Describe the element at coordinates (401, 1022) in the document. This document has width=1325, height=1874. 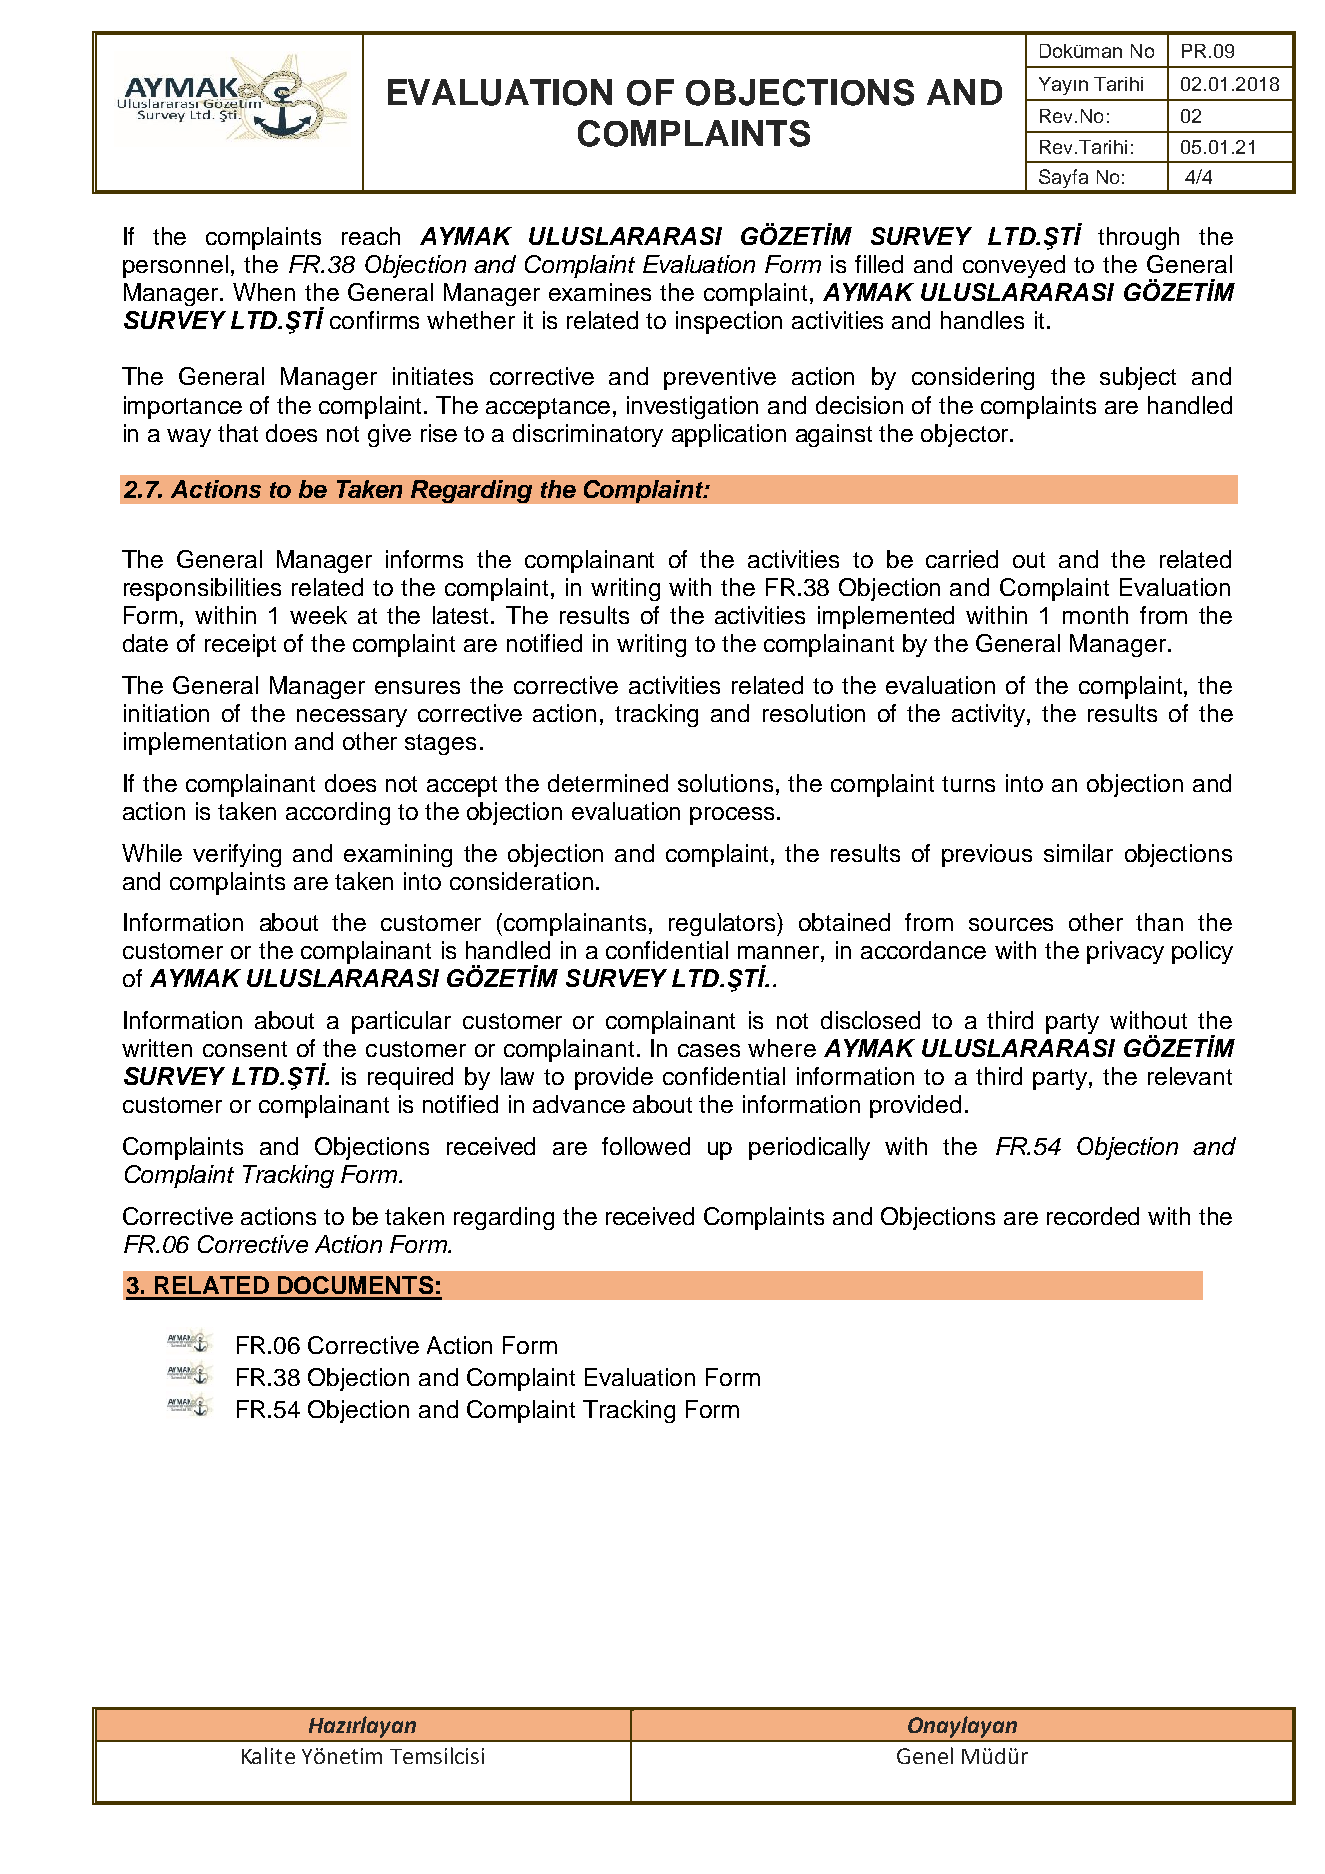
I see `particular` at that location.
